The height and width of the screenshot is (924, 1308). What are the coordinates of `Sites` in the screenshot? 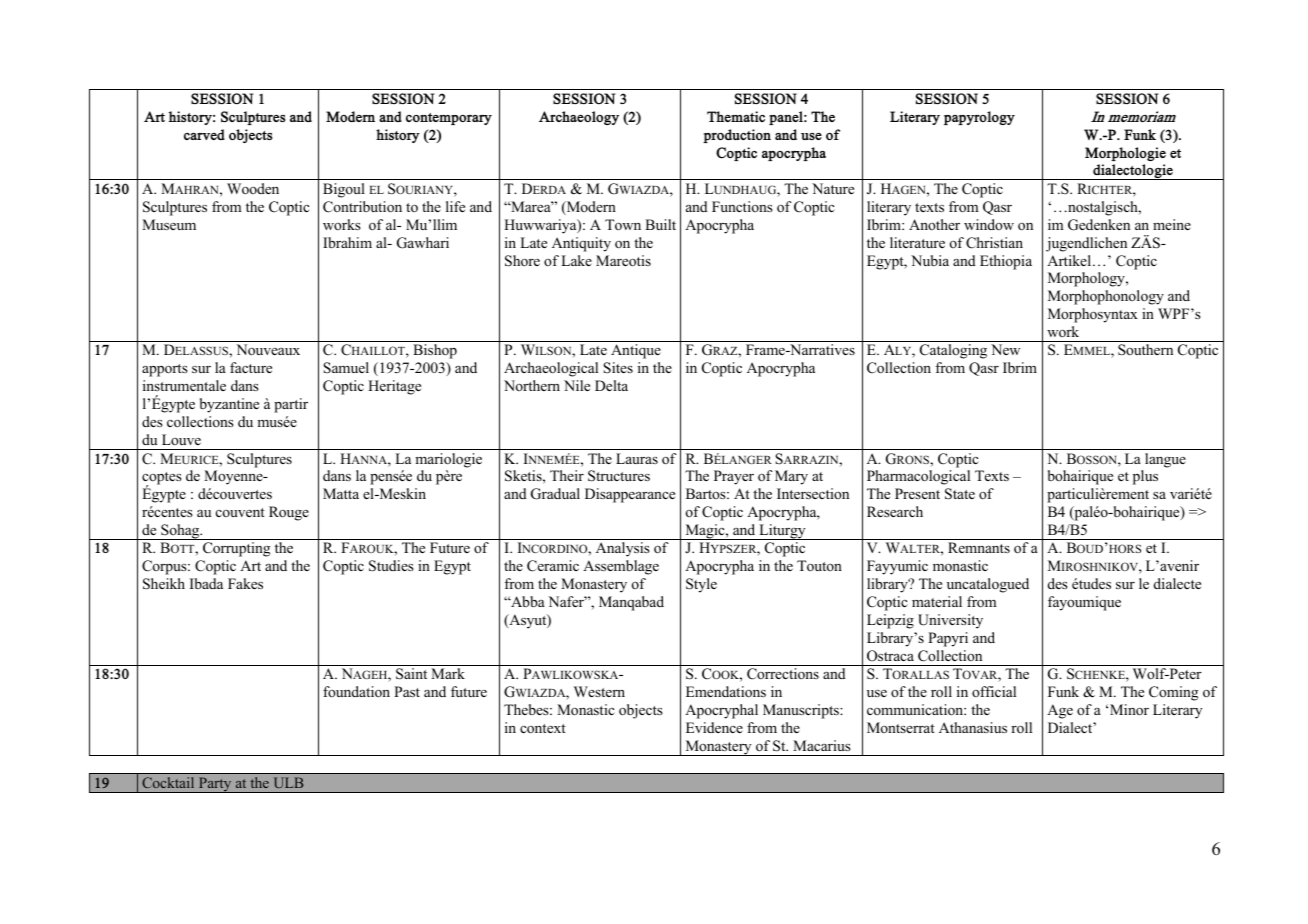 It's located at (618, 368).
